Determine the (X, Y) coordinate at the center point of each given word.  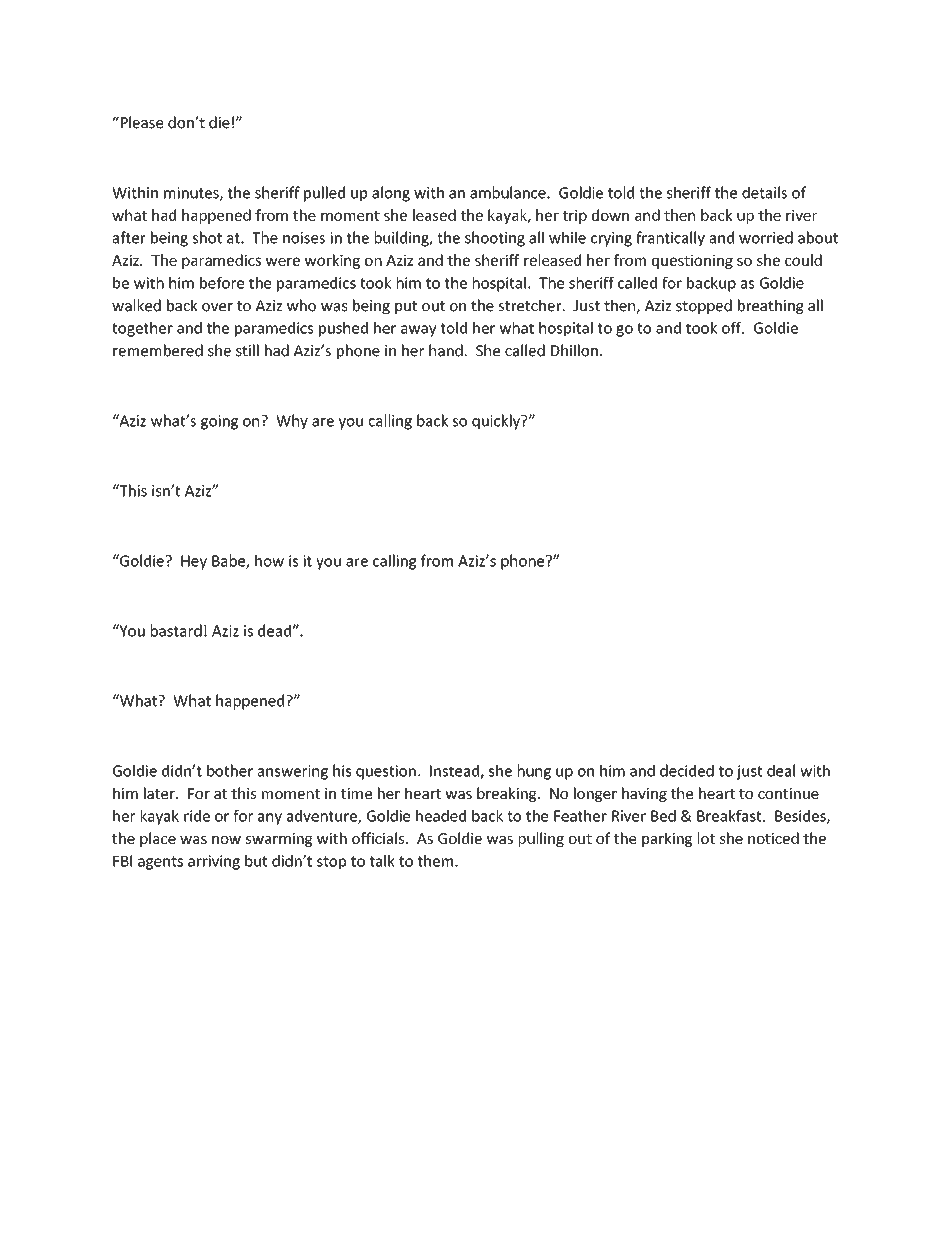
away (419, 331)
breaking (508, 794)
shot (207, 237)
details (764, 192)
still (247, 350)
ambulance (509, 192)
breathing (771, 306)
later (160, 793)
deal (781, 770)
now (226, 840)
